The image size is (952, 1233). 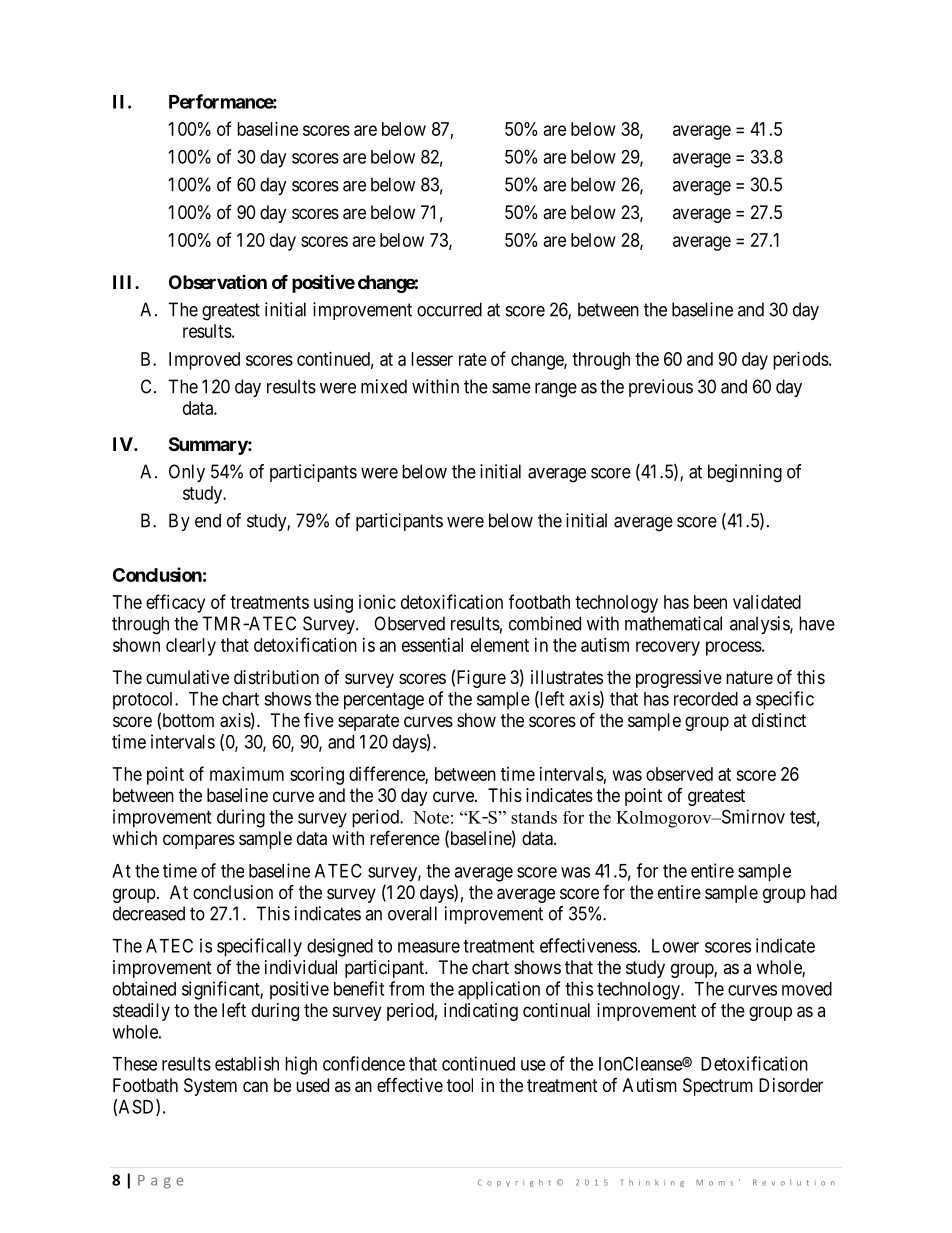 I want to click on distinct, so click(x=779, y=720).
